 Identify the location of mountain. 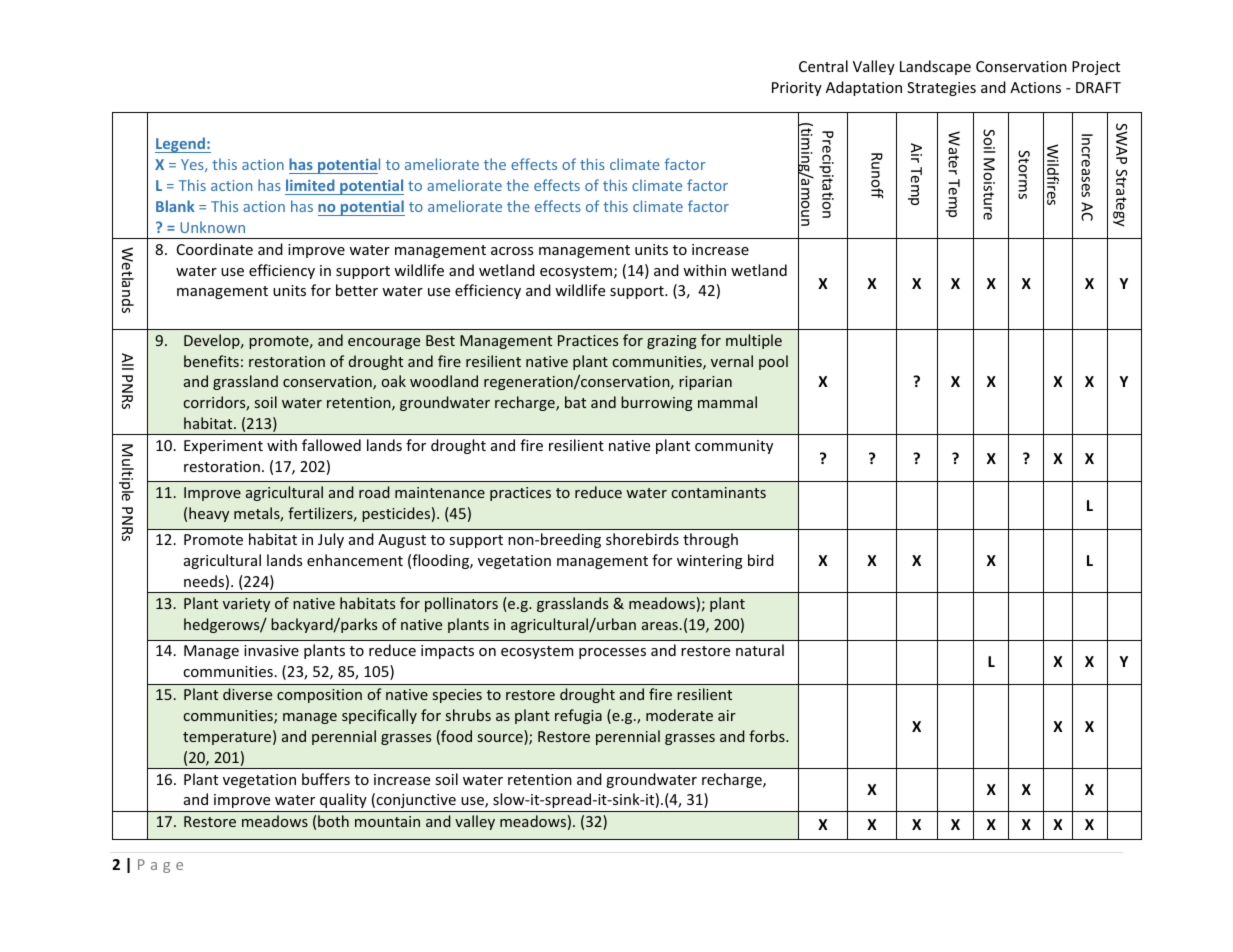
(387, 821).
